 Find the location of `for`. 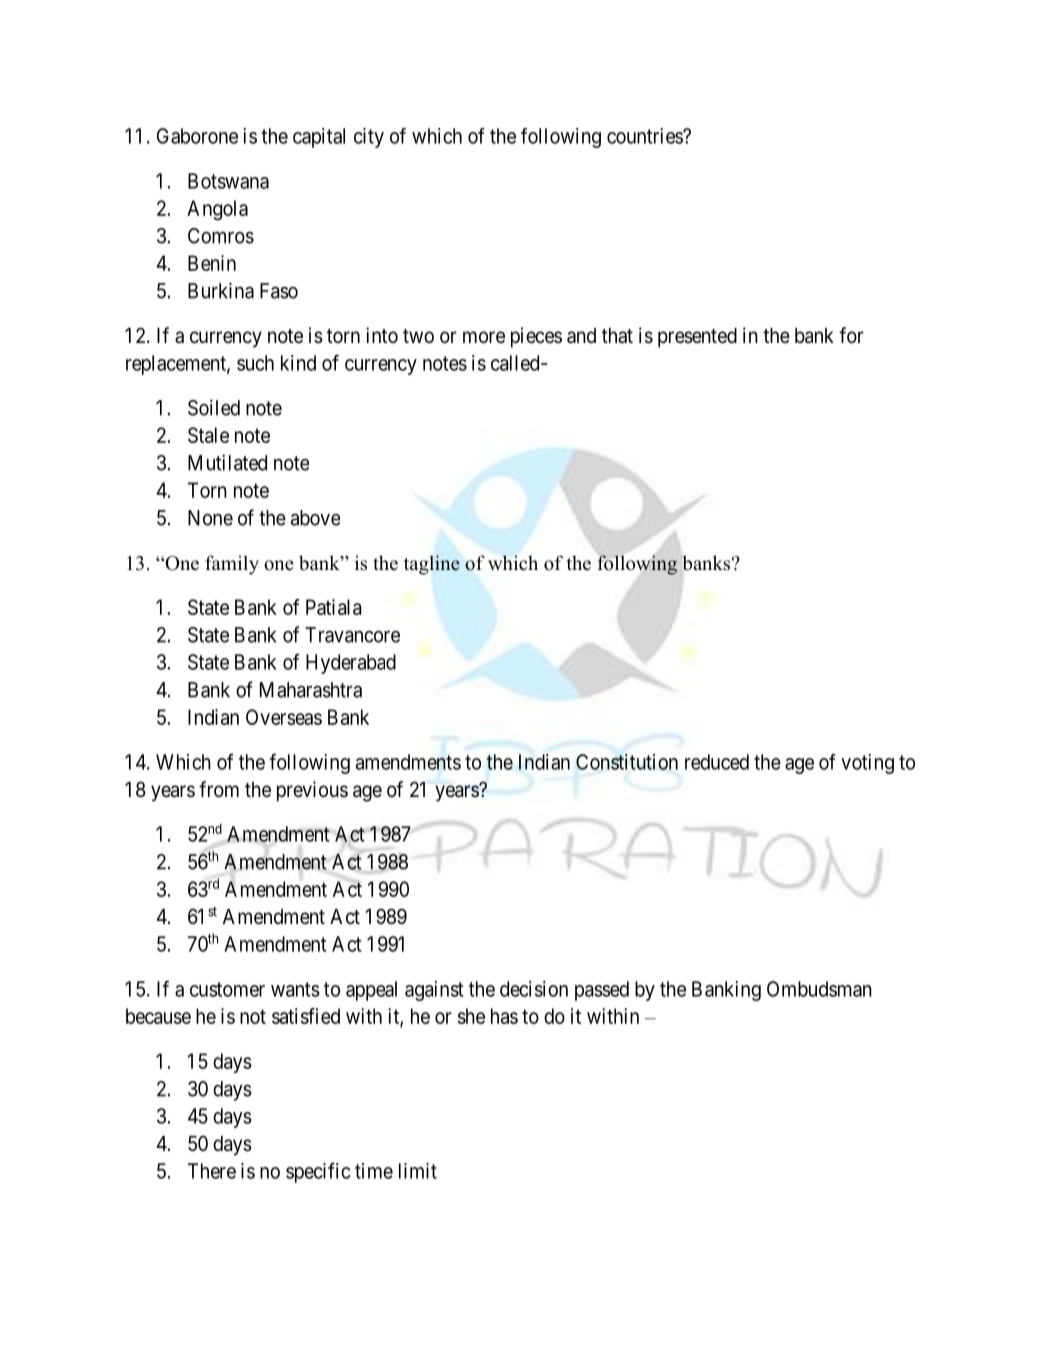

for is located at coordinates (851, 335).
